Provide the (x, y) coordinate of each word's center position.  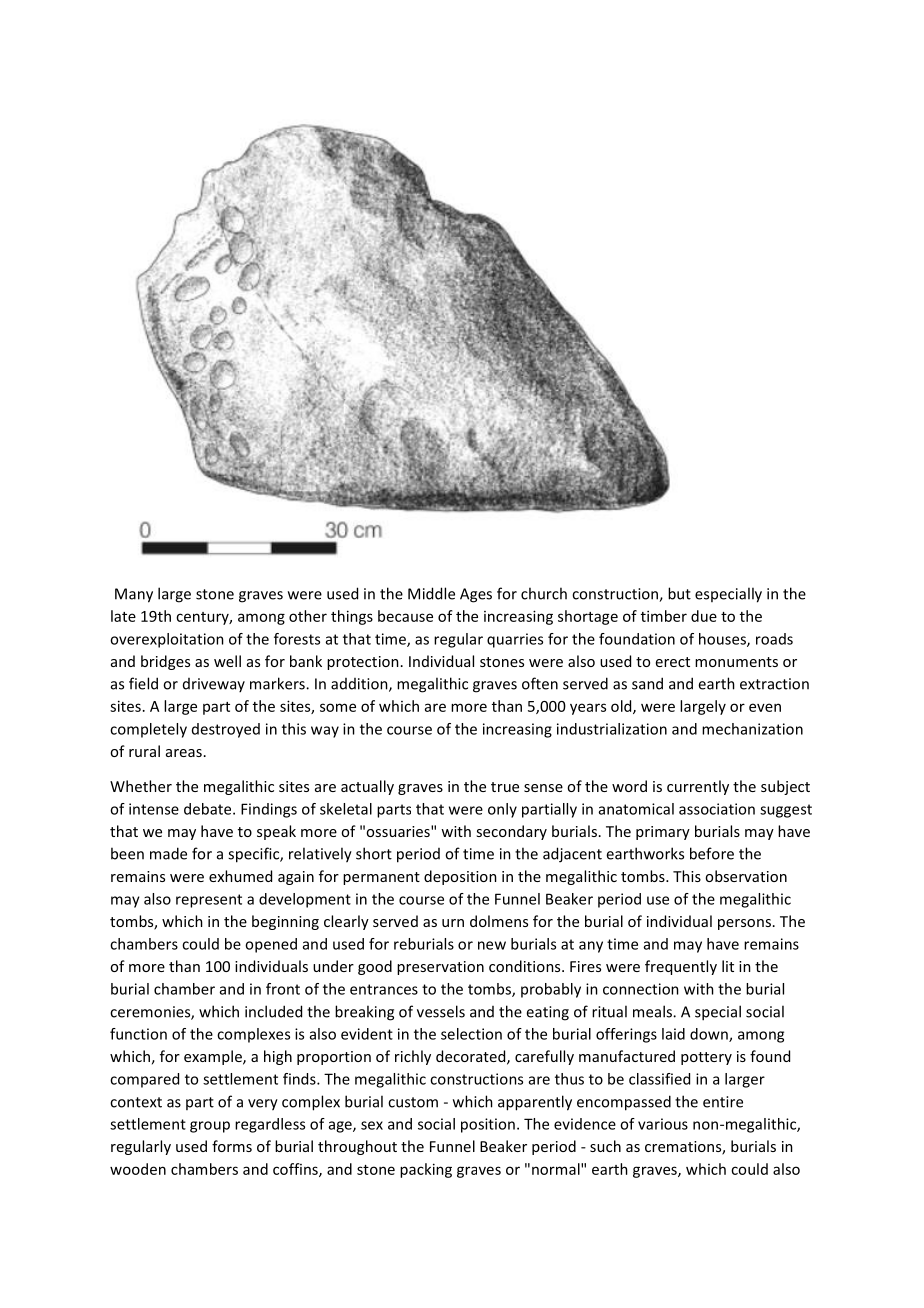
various (663, 1124)
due (704, 616)
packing (426, 1170)
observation (746, 876)
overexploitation (167, 640)
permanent (381, 878)
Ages (476, 595)
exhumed (240, 876)
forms (232, 1146)
